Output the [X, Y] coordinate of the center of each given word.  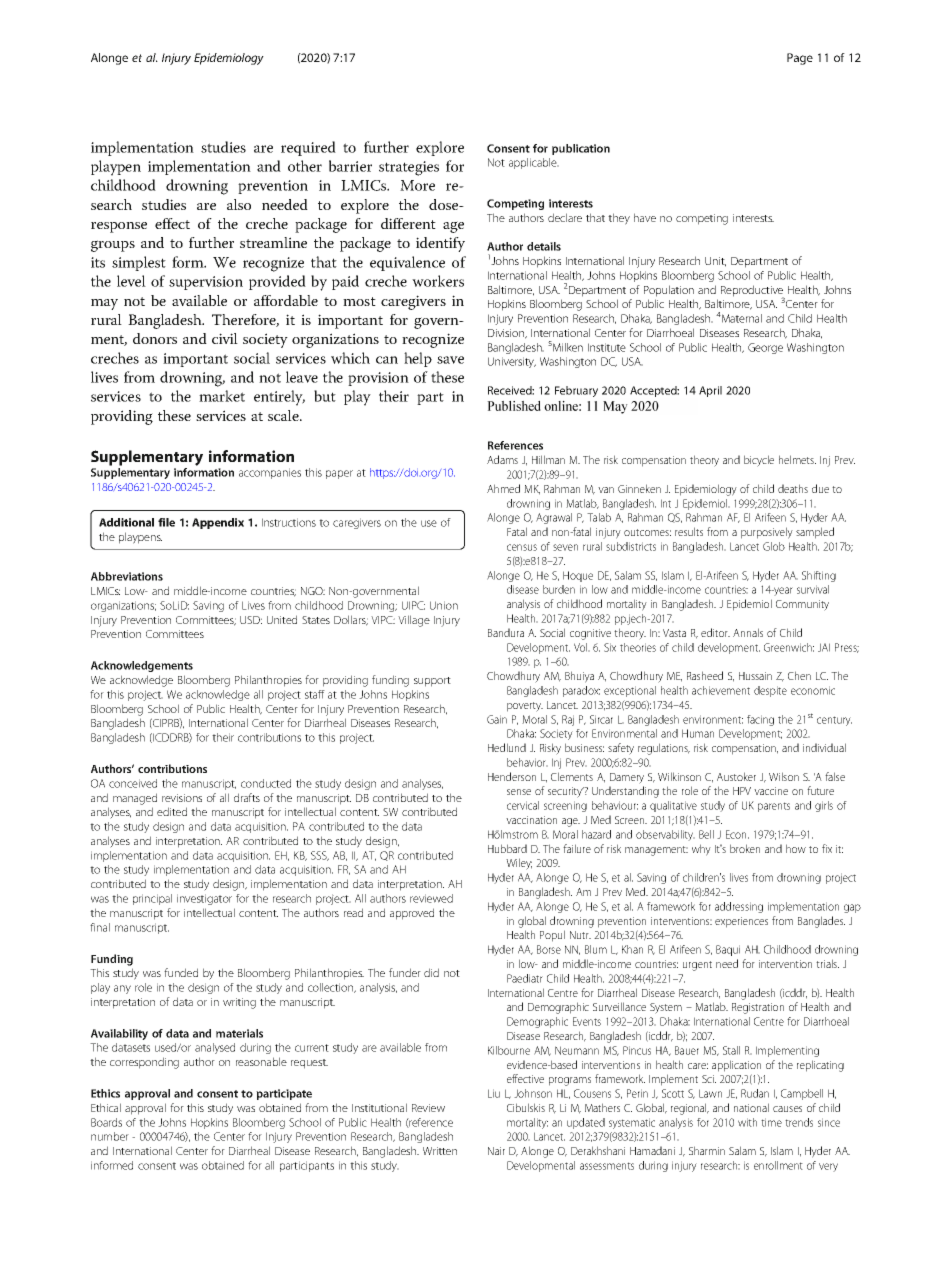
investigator [204, 899]
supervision [206, 283]
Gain [497, 719]
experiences [741, 922]
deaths [793, 488]
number [110, 1136]
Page [800, 59]
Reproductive [753, 292]
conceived [133, 783]
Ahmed [503, 488]
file [166, 522]
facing [760, 720]
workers [438, 281]
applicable [534, 163]
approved [412, 914]
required [308, 148]
